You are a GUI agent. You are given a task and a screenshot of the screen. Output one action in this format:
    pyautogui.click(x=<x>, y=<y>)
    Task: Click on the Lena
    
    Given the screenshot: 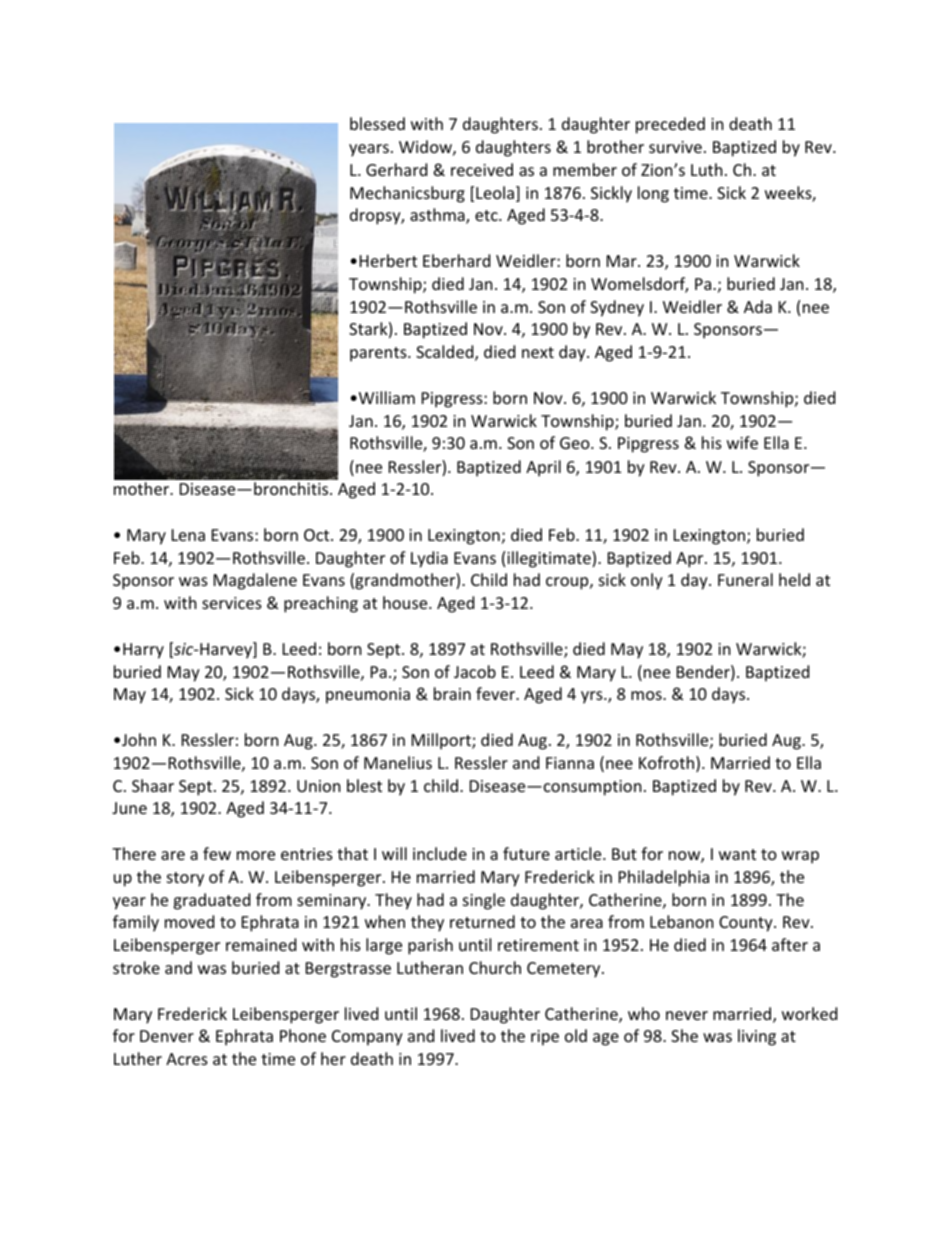 What is the action you would take?
    pyautogui.click(x=188, y=535)
